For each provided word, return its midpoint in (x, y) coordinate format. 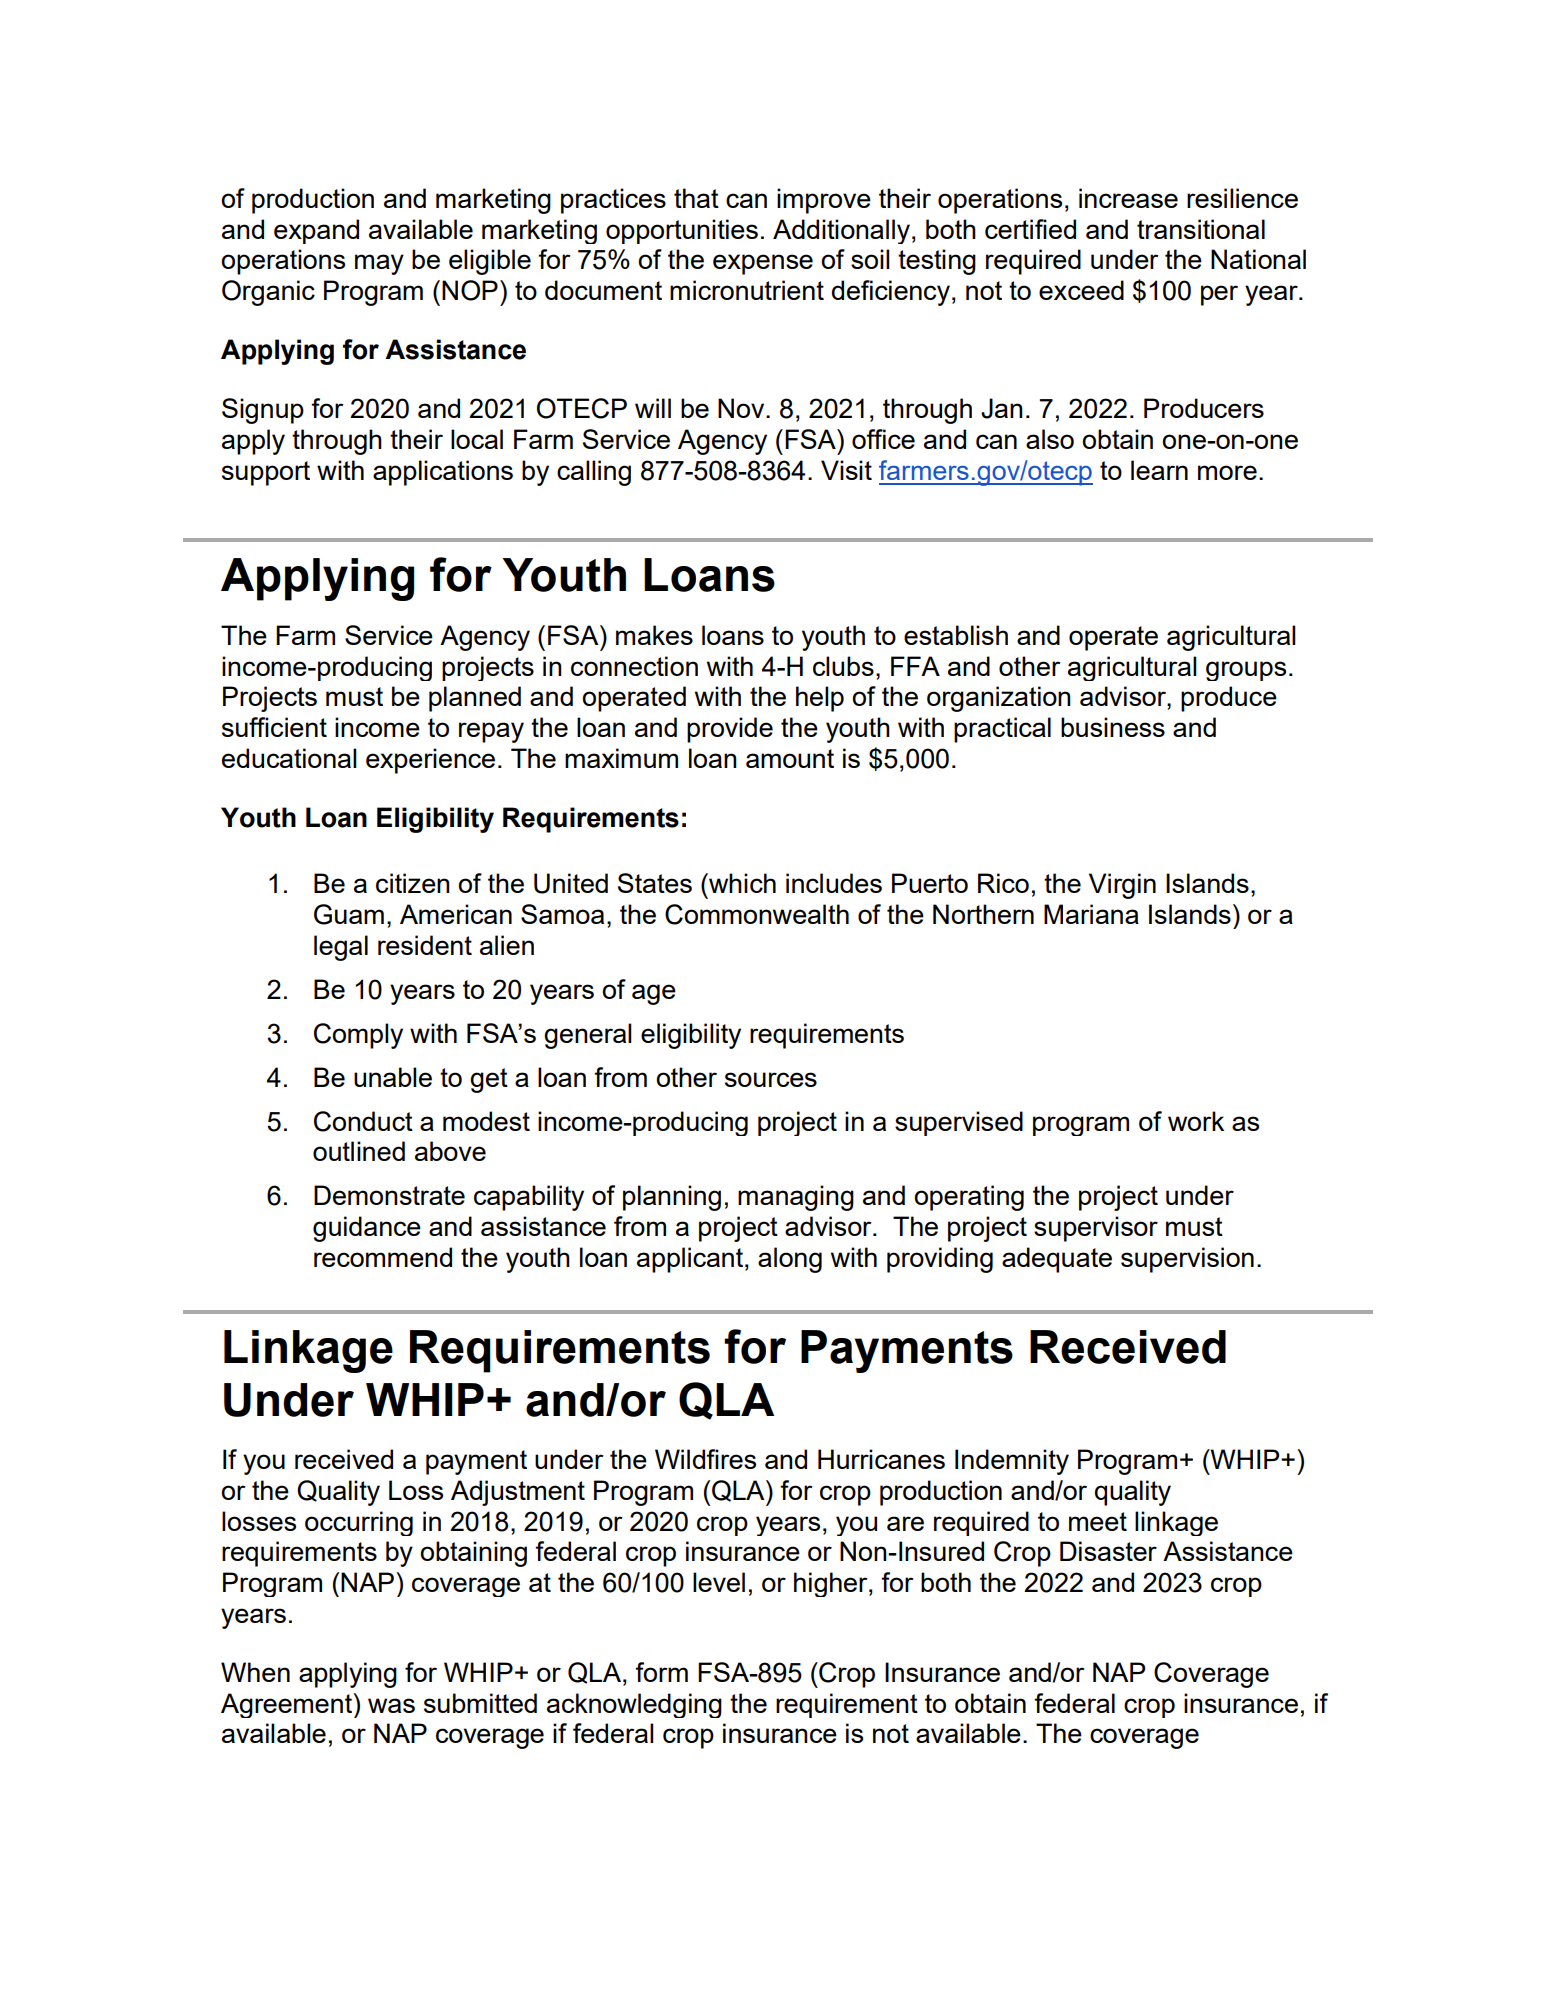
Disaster (1108, 1551)
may (379, 264)
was (391, 1705)
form (661, 1672)
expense (763, 264)
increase (1128, 198)
